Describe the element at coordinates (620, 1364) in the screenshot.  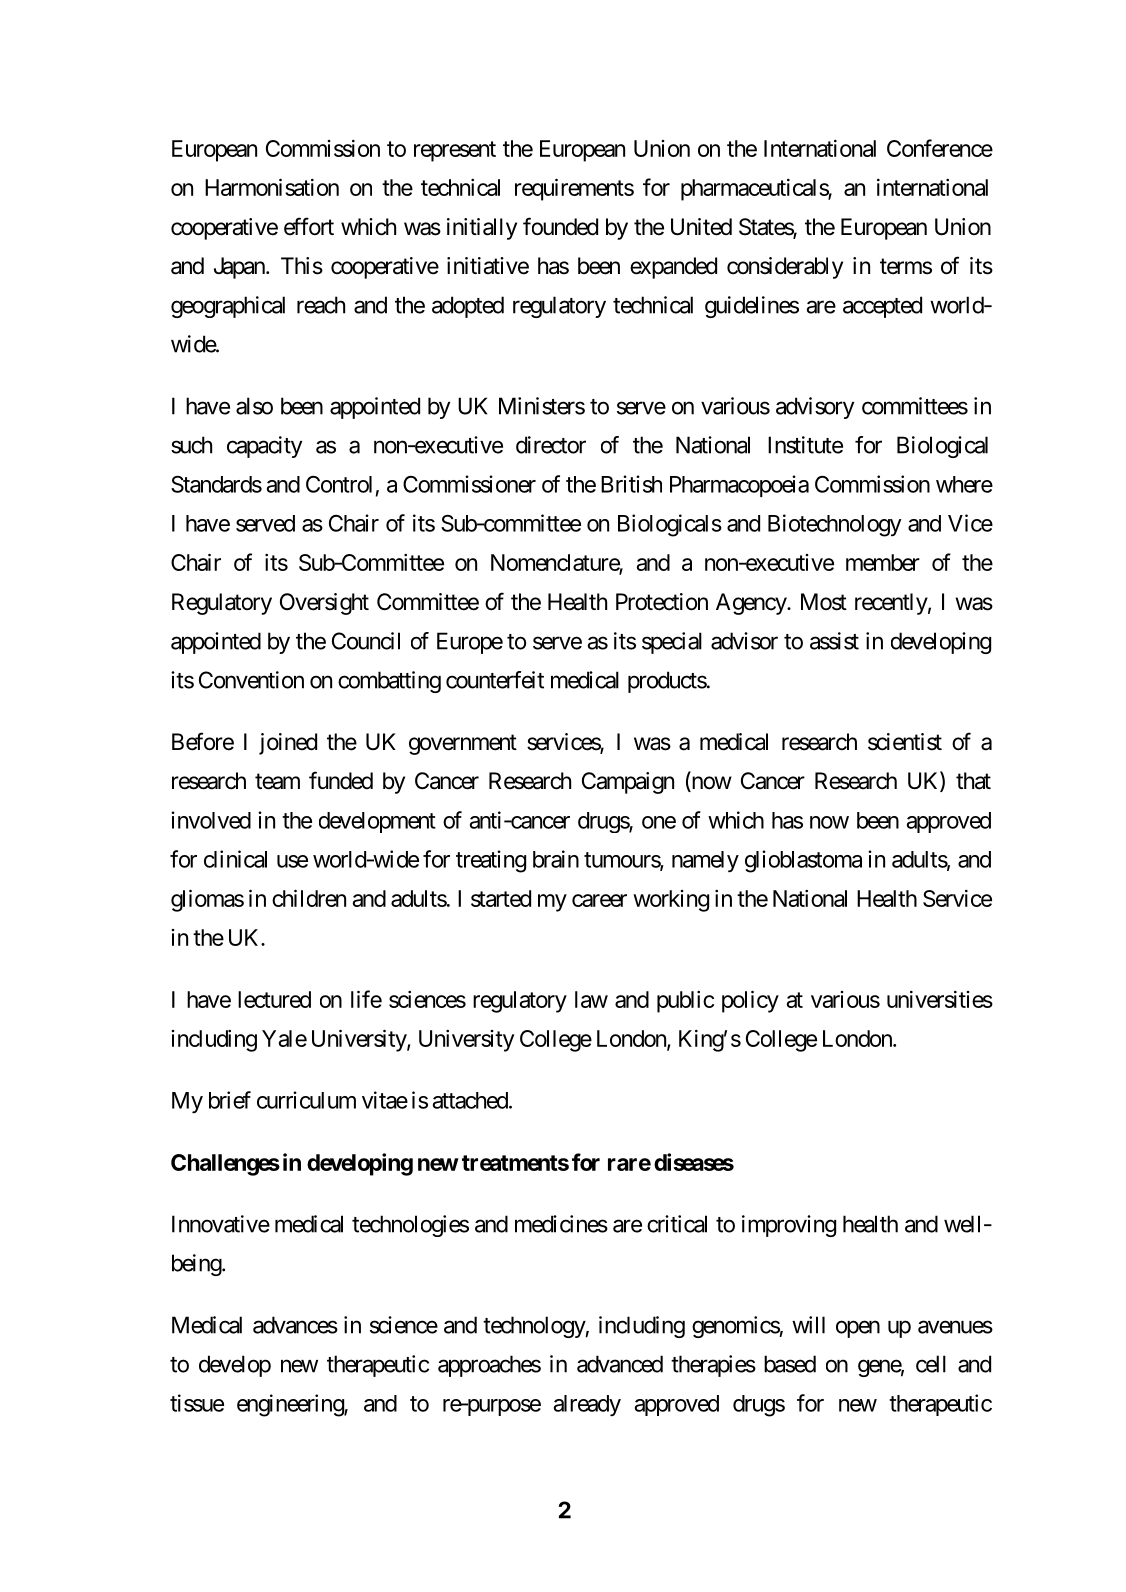
I see `advanced` at that location.
